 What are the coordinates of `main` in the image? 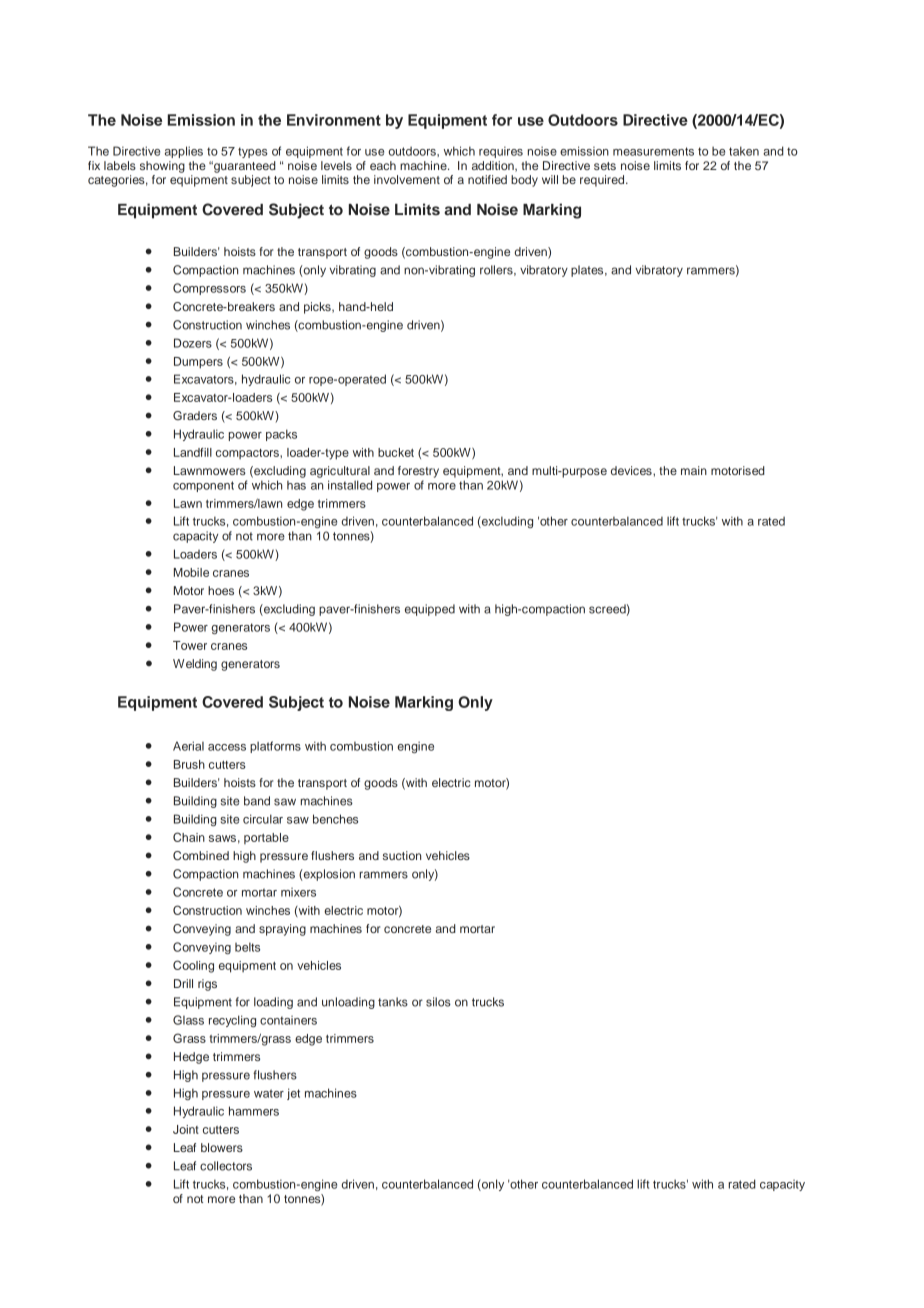 It's located at (694, 470).
